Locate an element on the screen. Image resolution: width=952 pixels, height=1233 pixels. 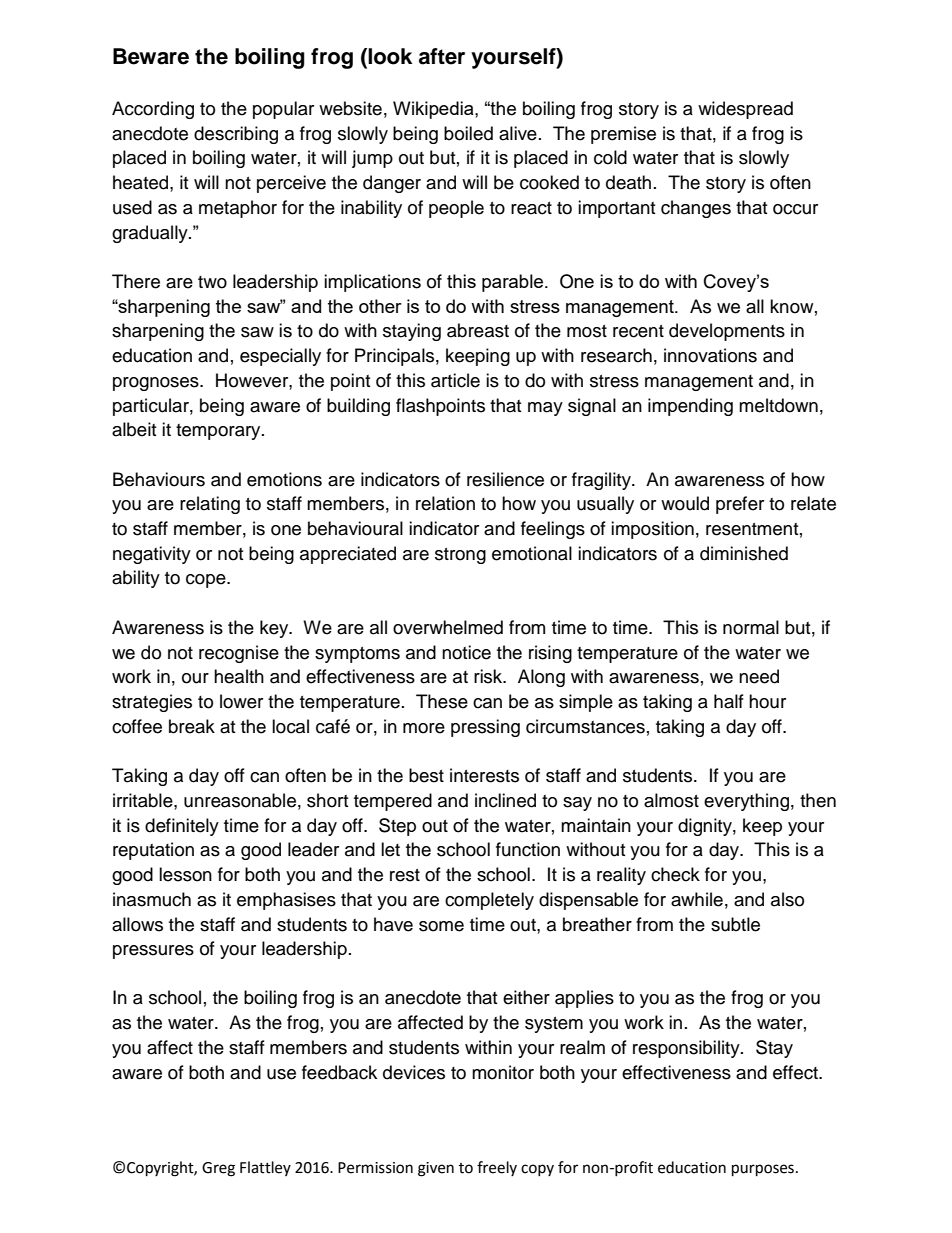
innovations is located at coordinates (710, 355).
